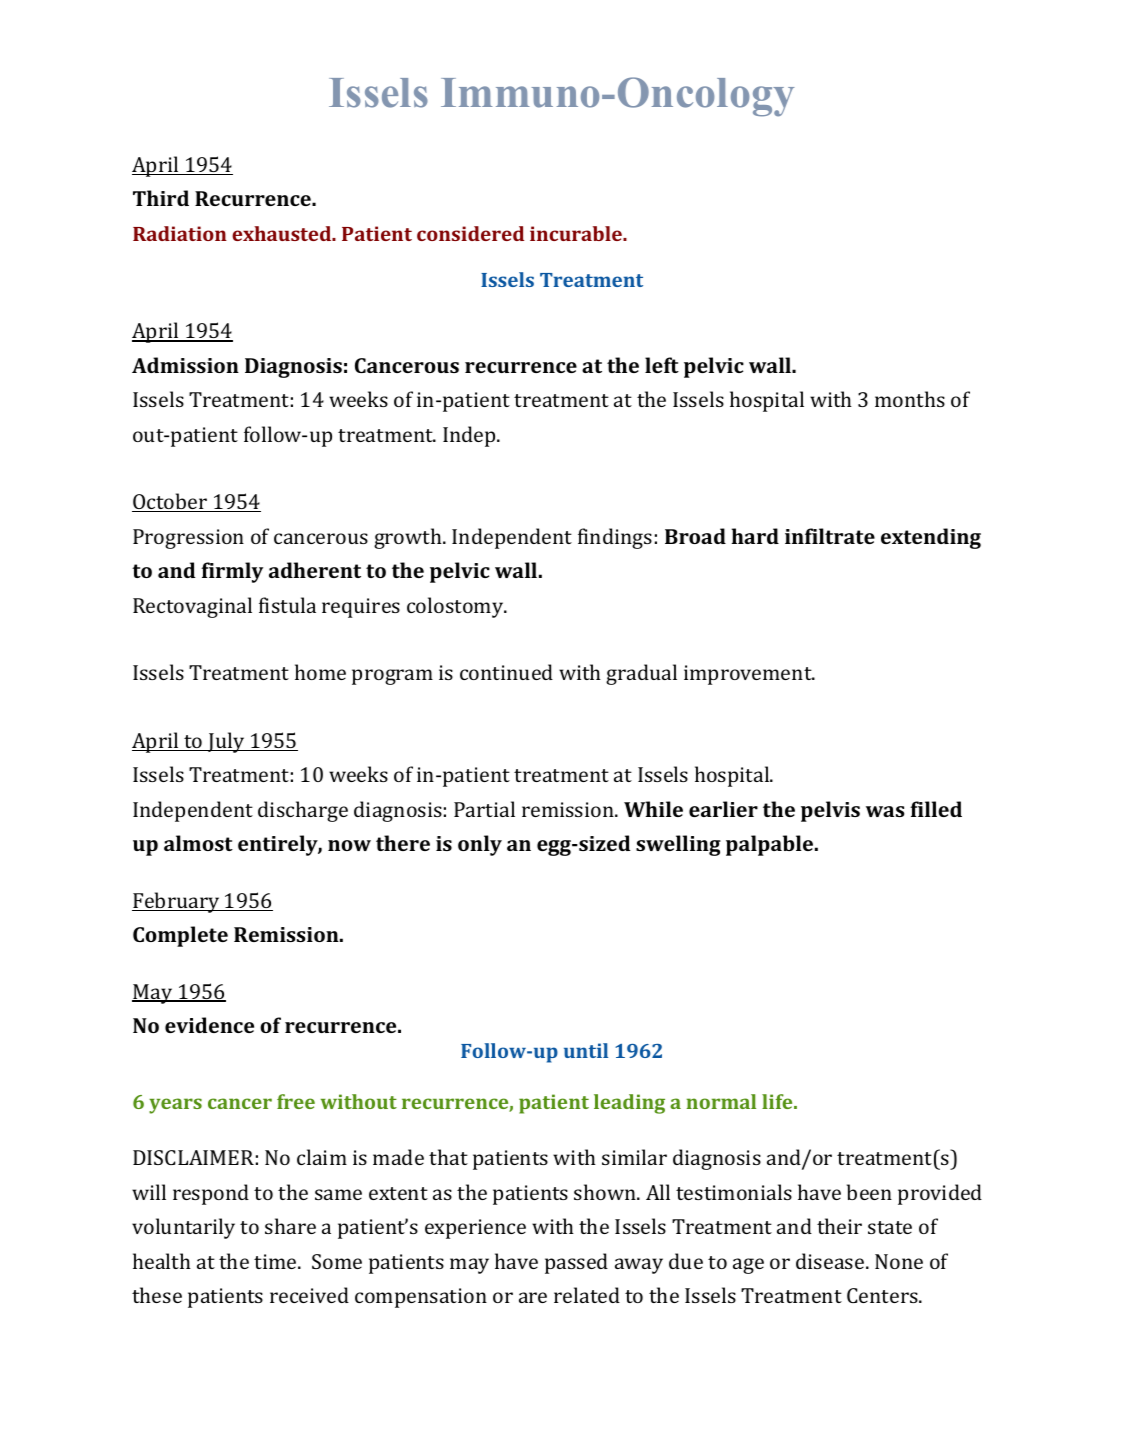  What do you see at coordinates (209, 1025) in the screenshot?
I see `evidence` at bounding box center [209, 1025].
